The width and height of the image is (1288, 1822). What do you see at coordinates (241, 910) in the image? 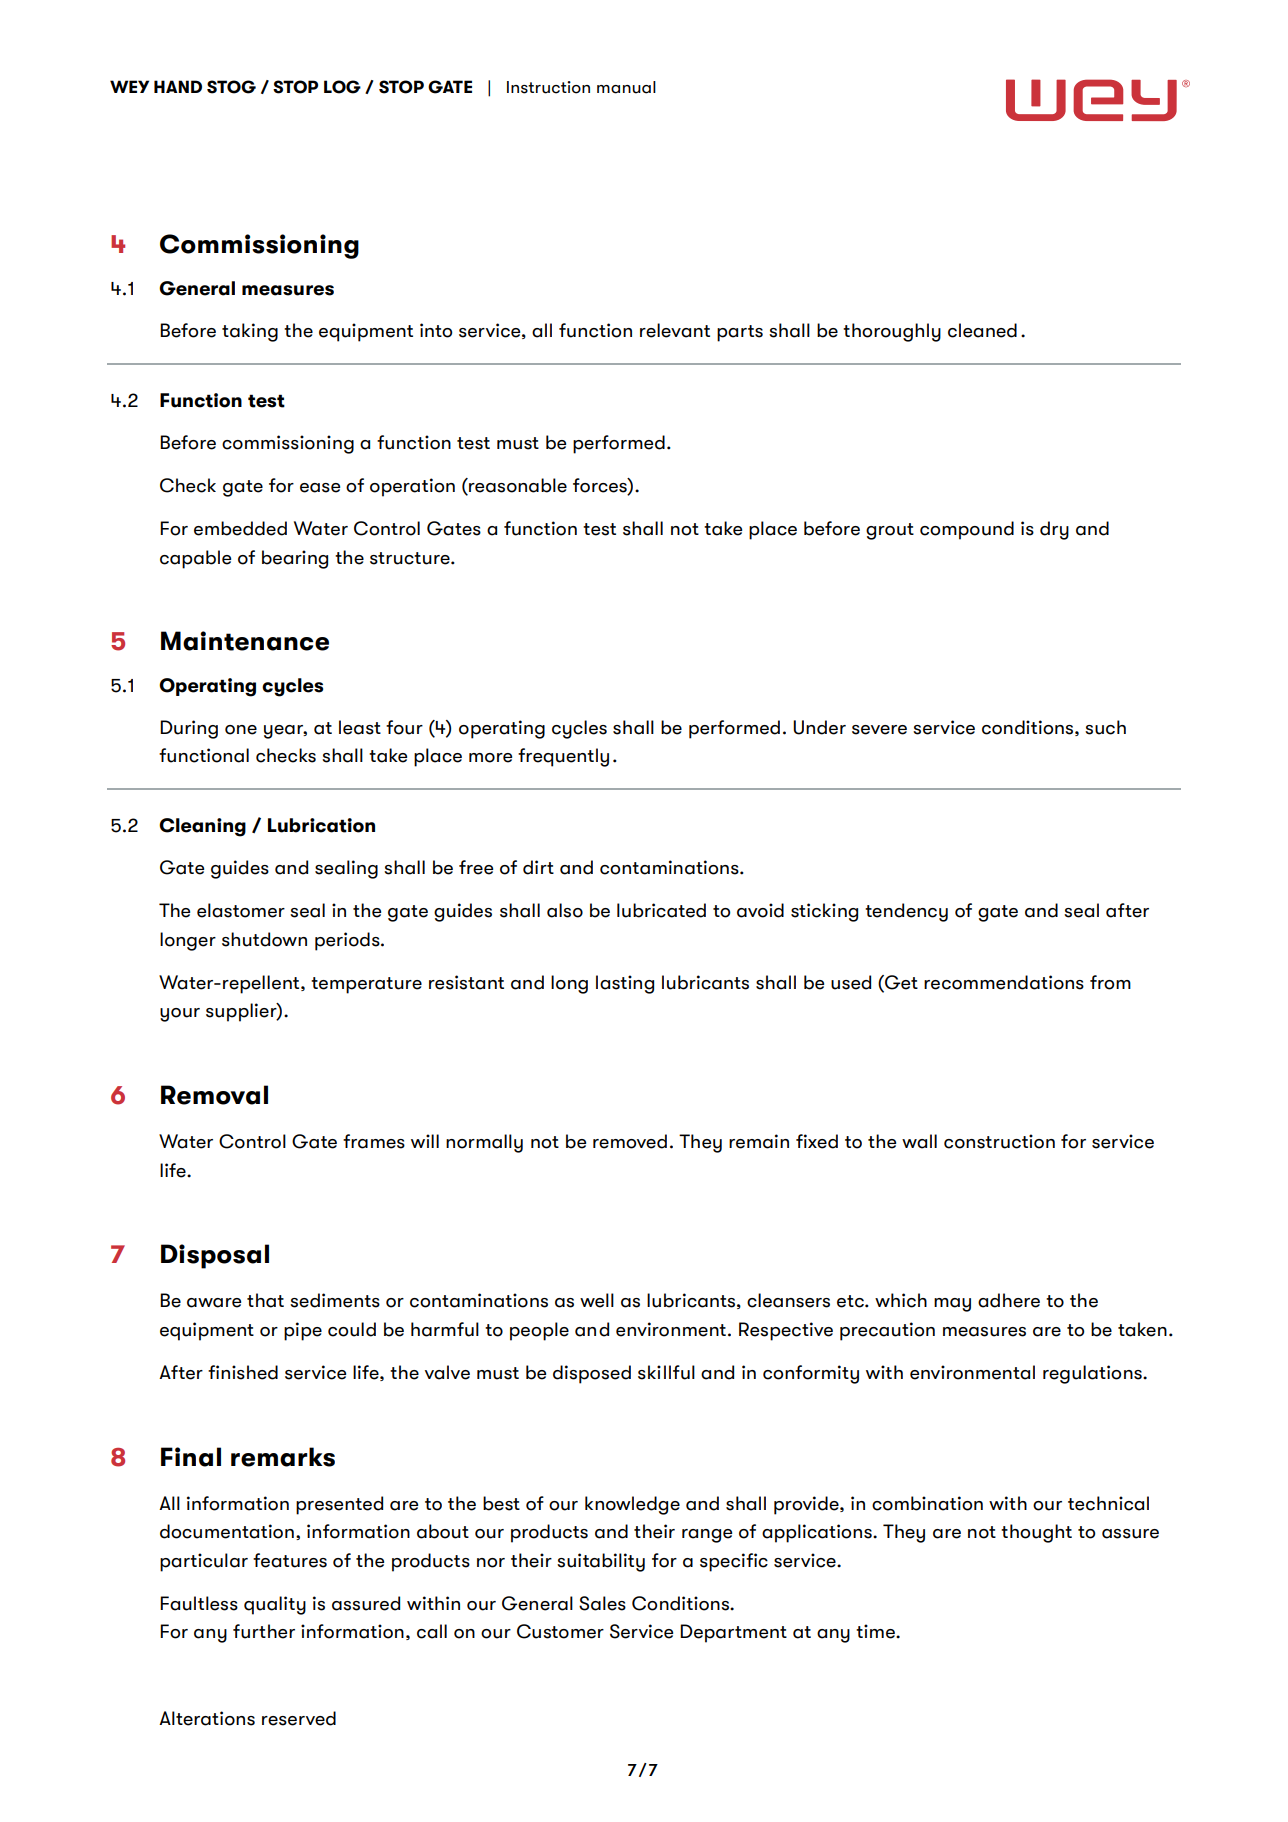
I see `elastomer` at bounding box center [241, 910].
